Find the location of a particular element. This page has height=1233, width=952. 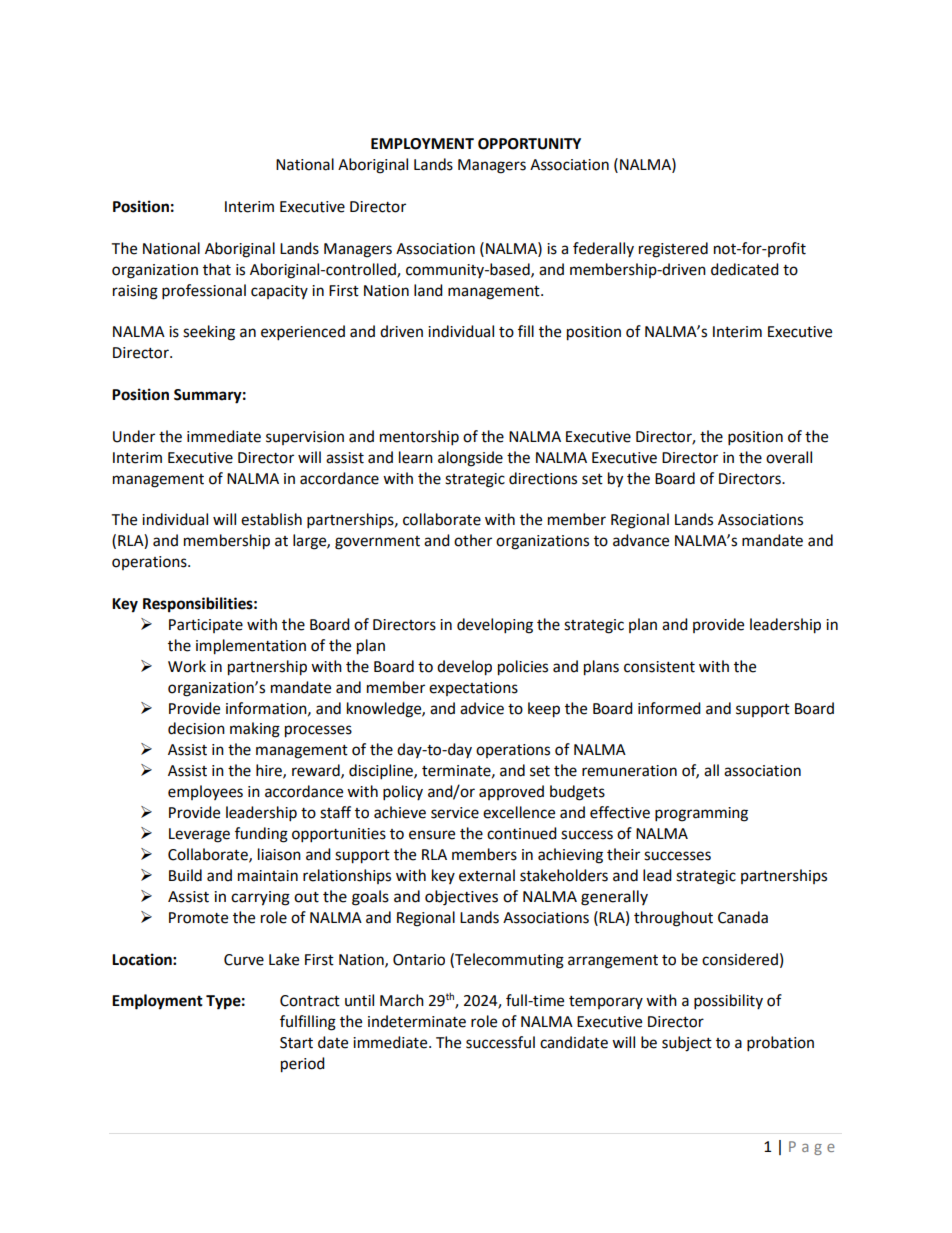

Canada is located at coordinates (743, 917).
